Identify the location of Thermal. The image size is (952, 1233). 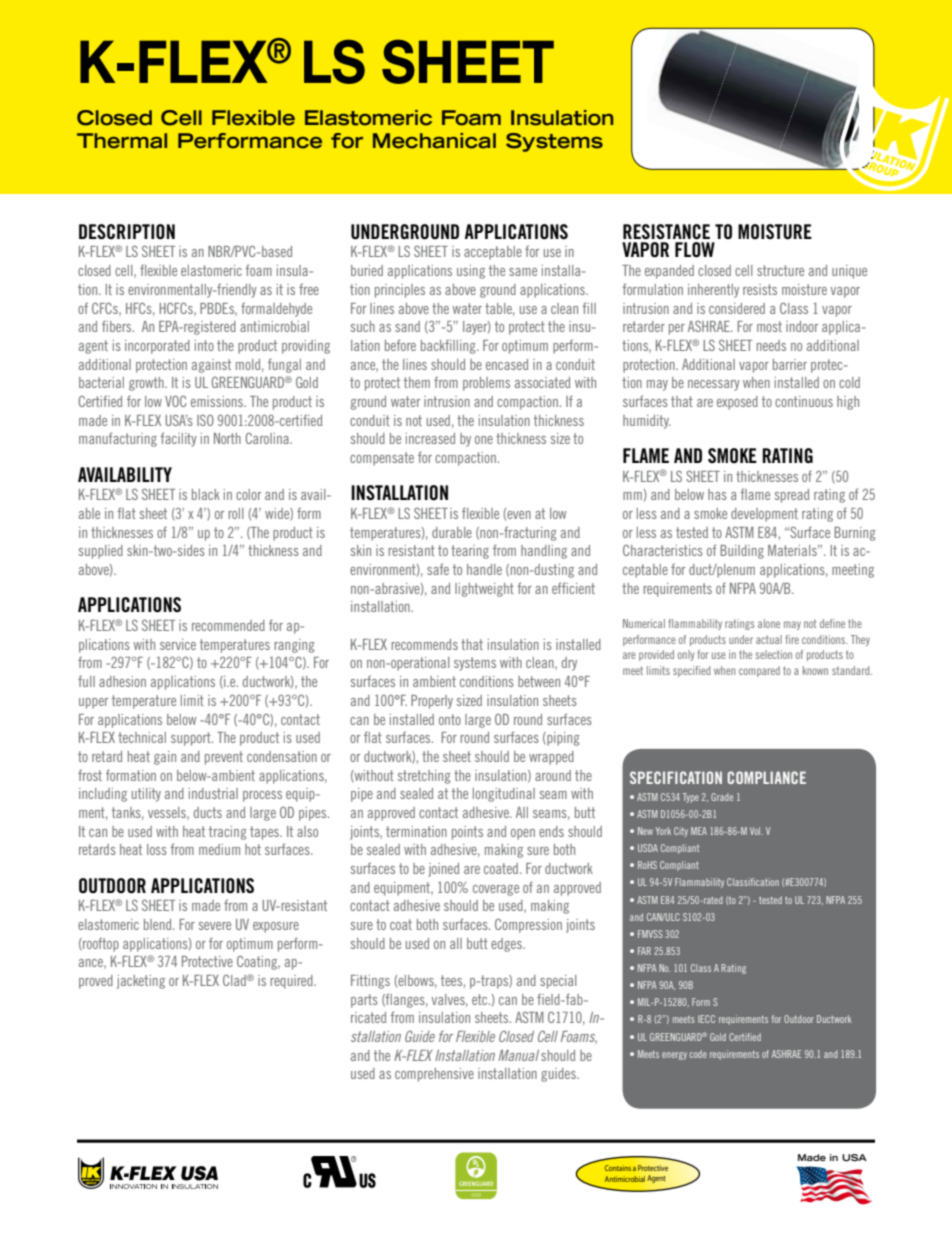
(122, 141).
